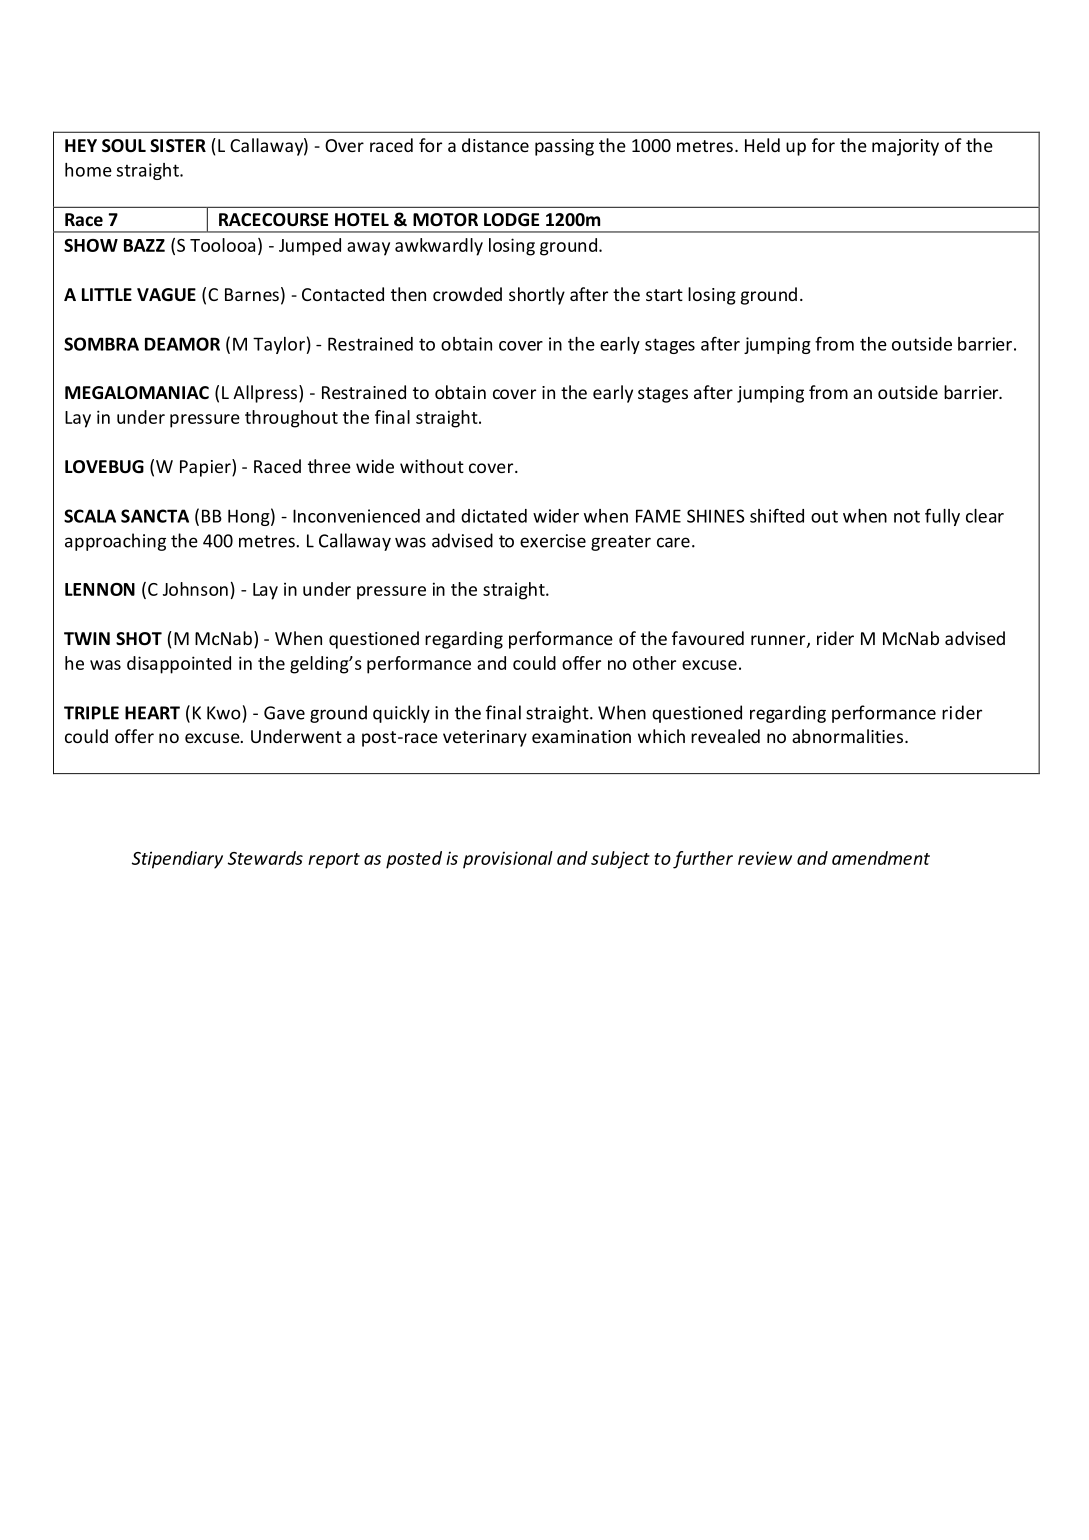 Image resolution: width=1089 pixels, height=1540 pixels. What do you see at coordinates (195, 589) in the screenshot?
I see `Johnson` at bounding box center [195, 589].
